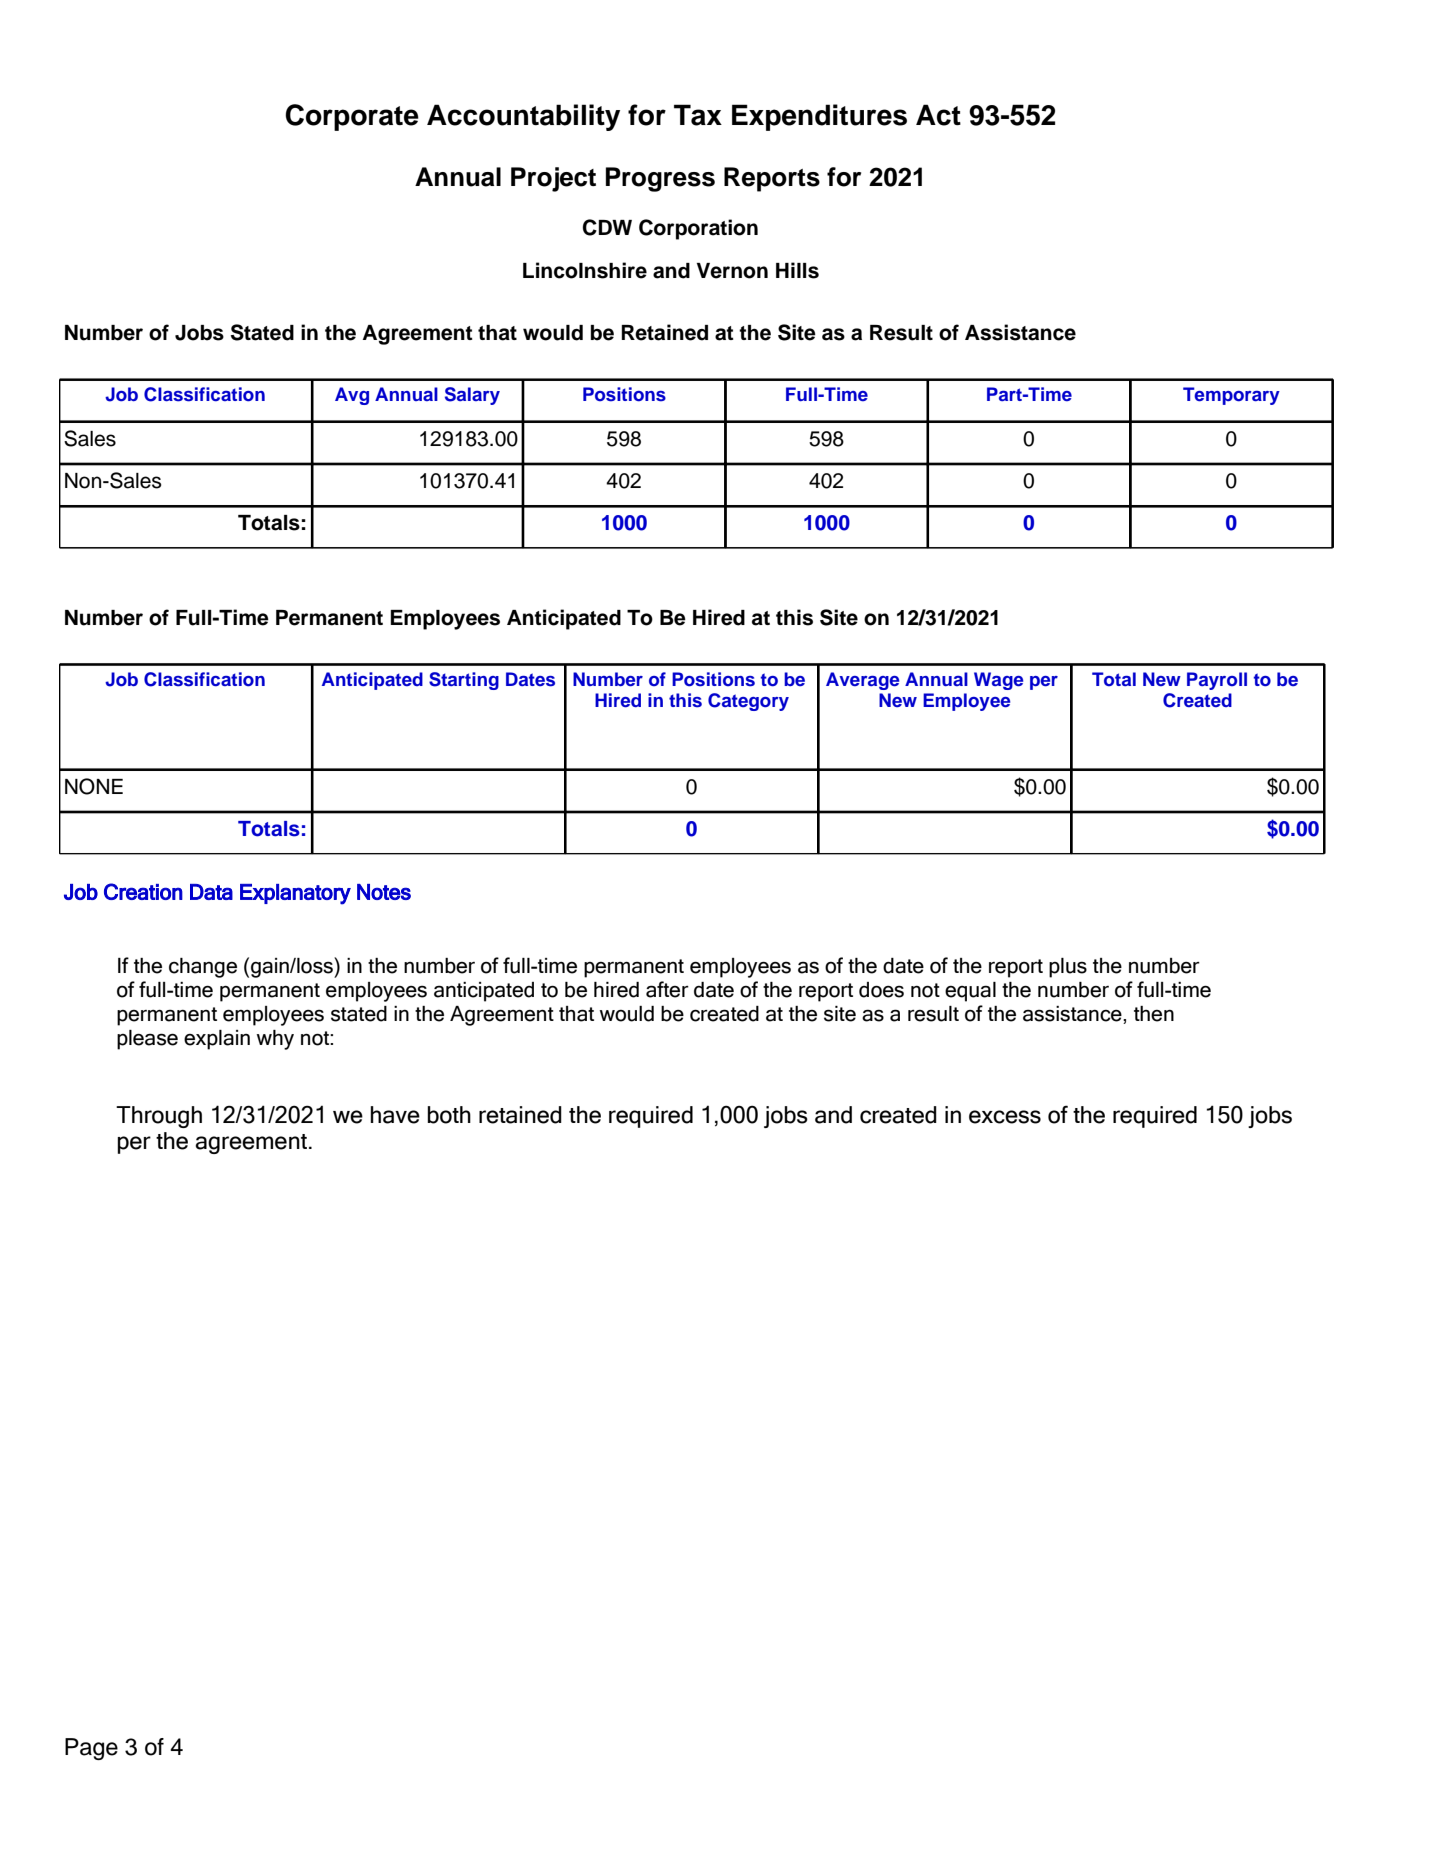  Describe the element at coordinates (203, 968) in the screenshot. I see `change` at that location.
